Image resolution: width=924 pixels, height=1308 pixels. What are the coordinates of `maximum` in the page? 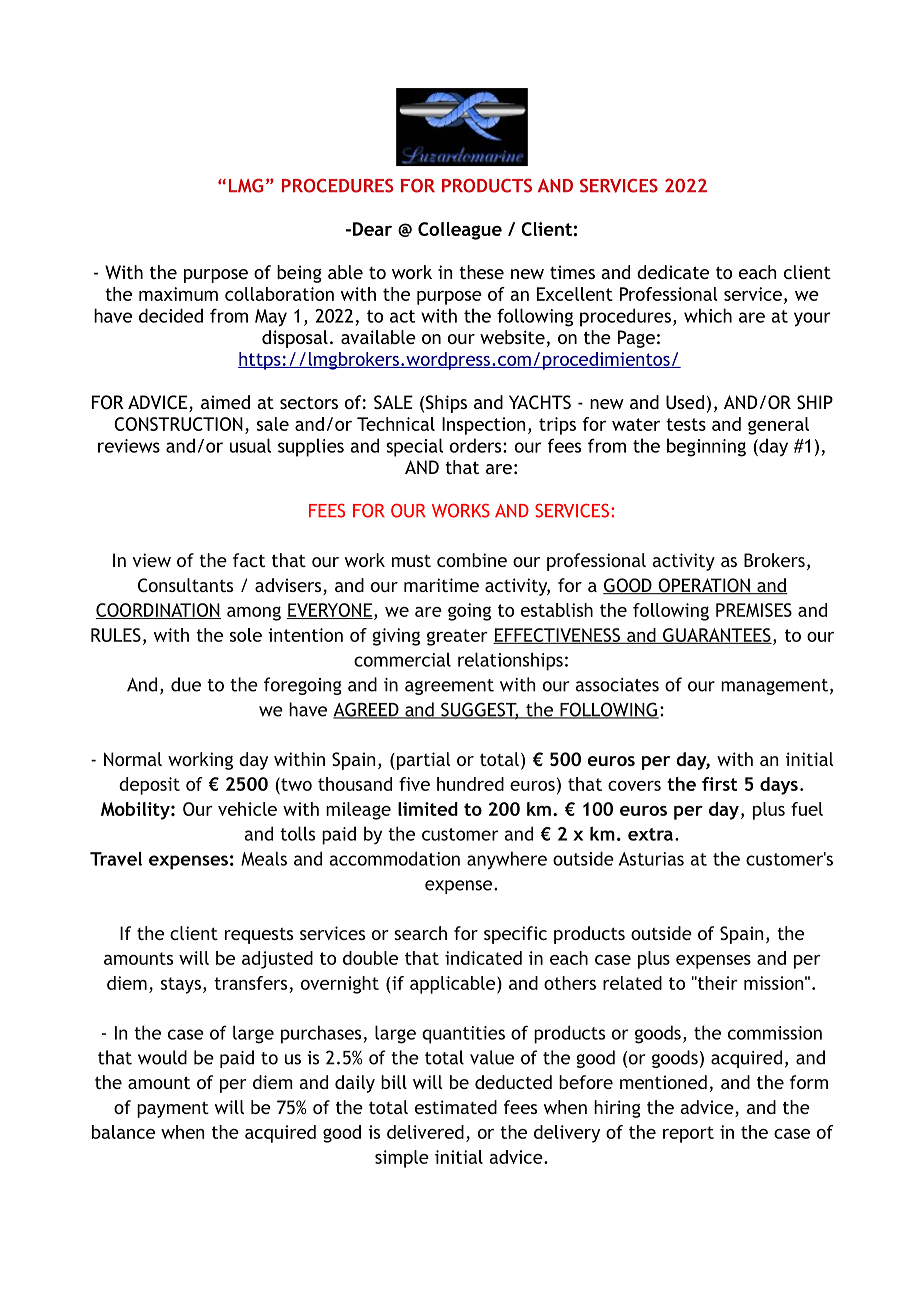 It's located at (178, 294).
